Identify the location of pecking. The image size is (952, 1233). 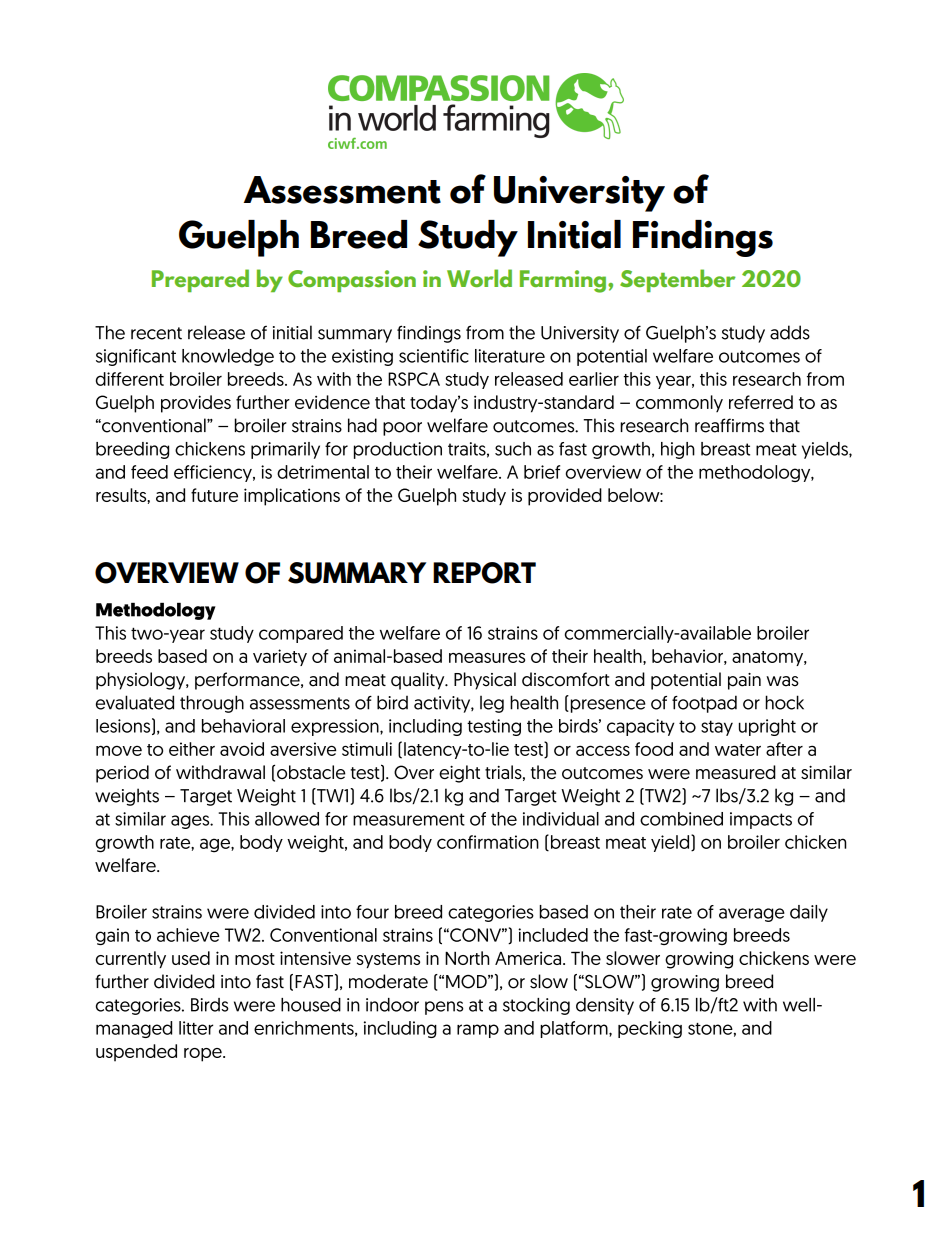
(650, 1029).
